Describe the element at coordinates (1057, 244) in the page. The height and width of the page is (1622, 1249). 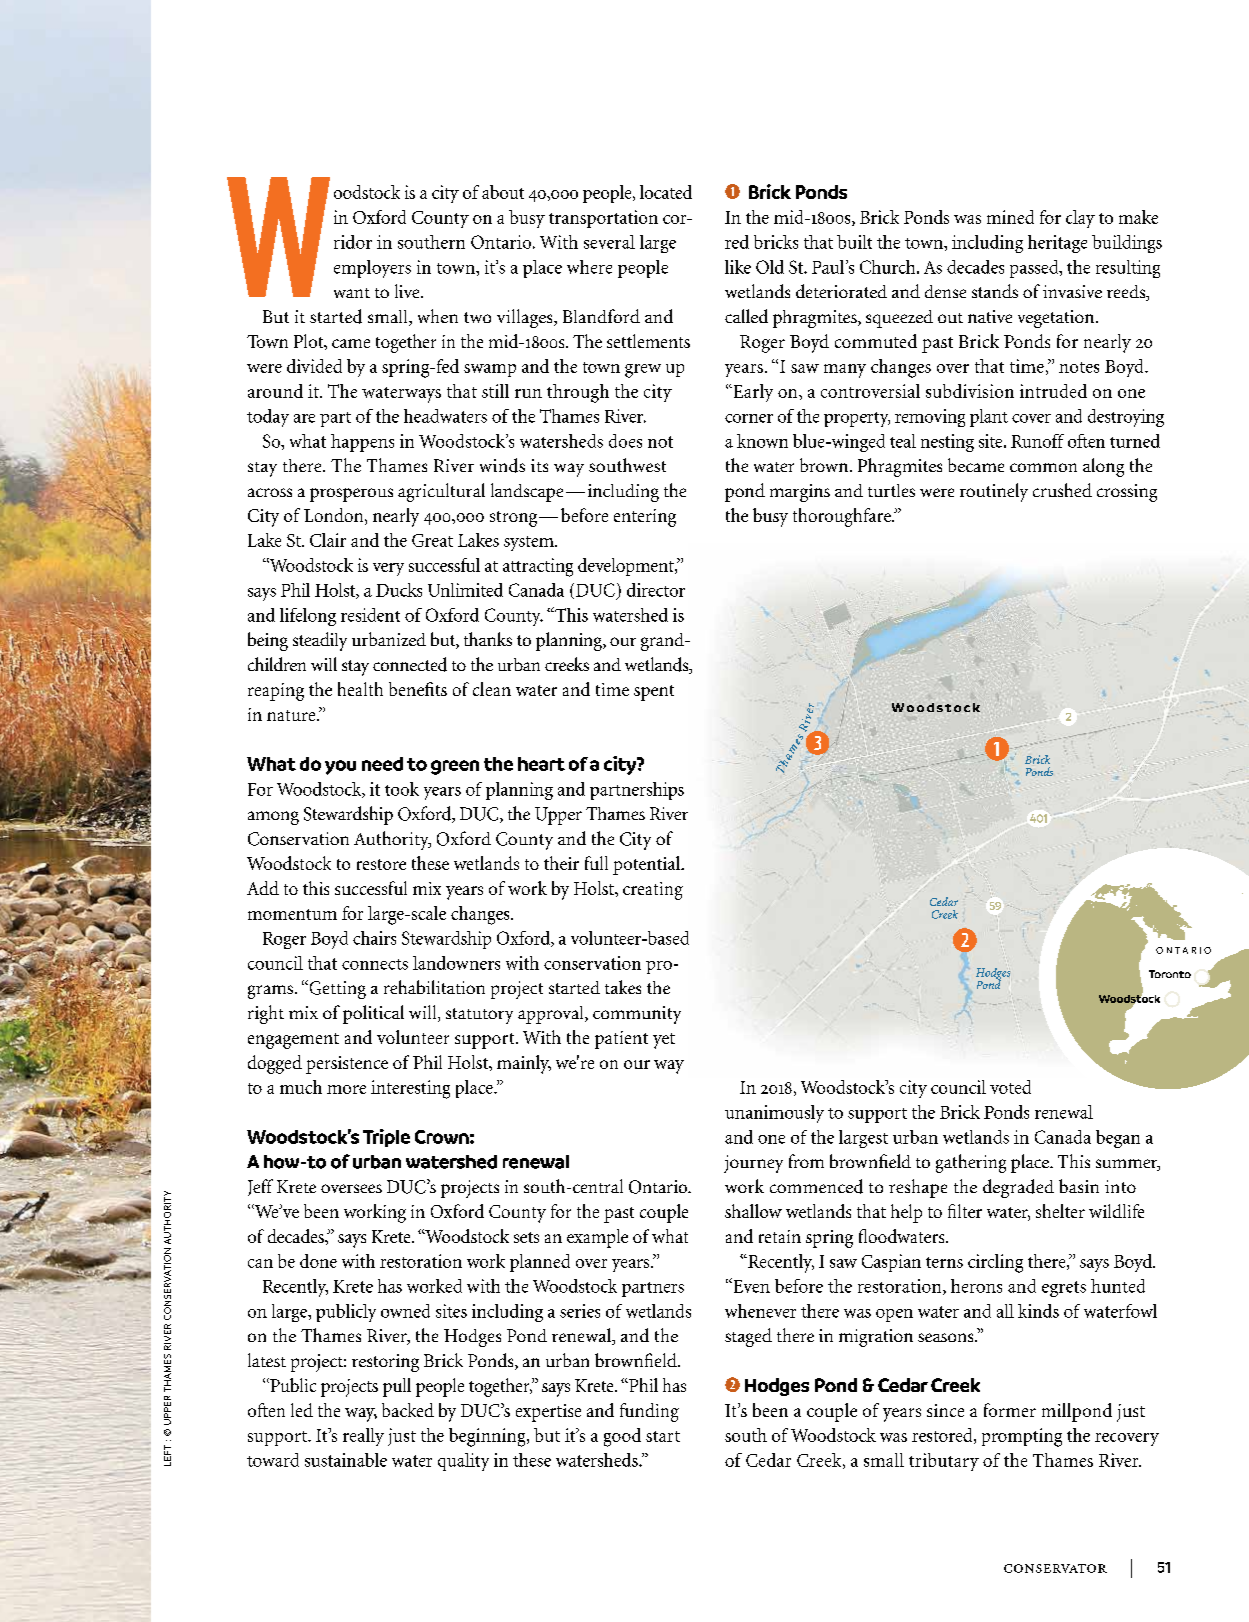
I see `heritage` at that location.
